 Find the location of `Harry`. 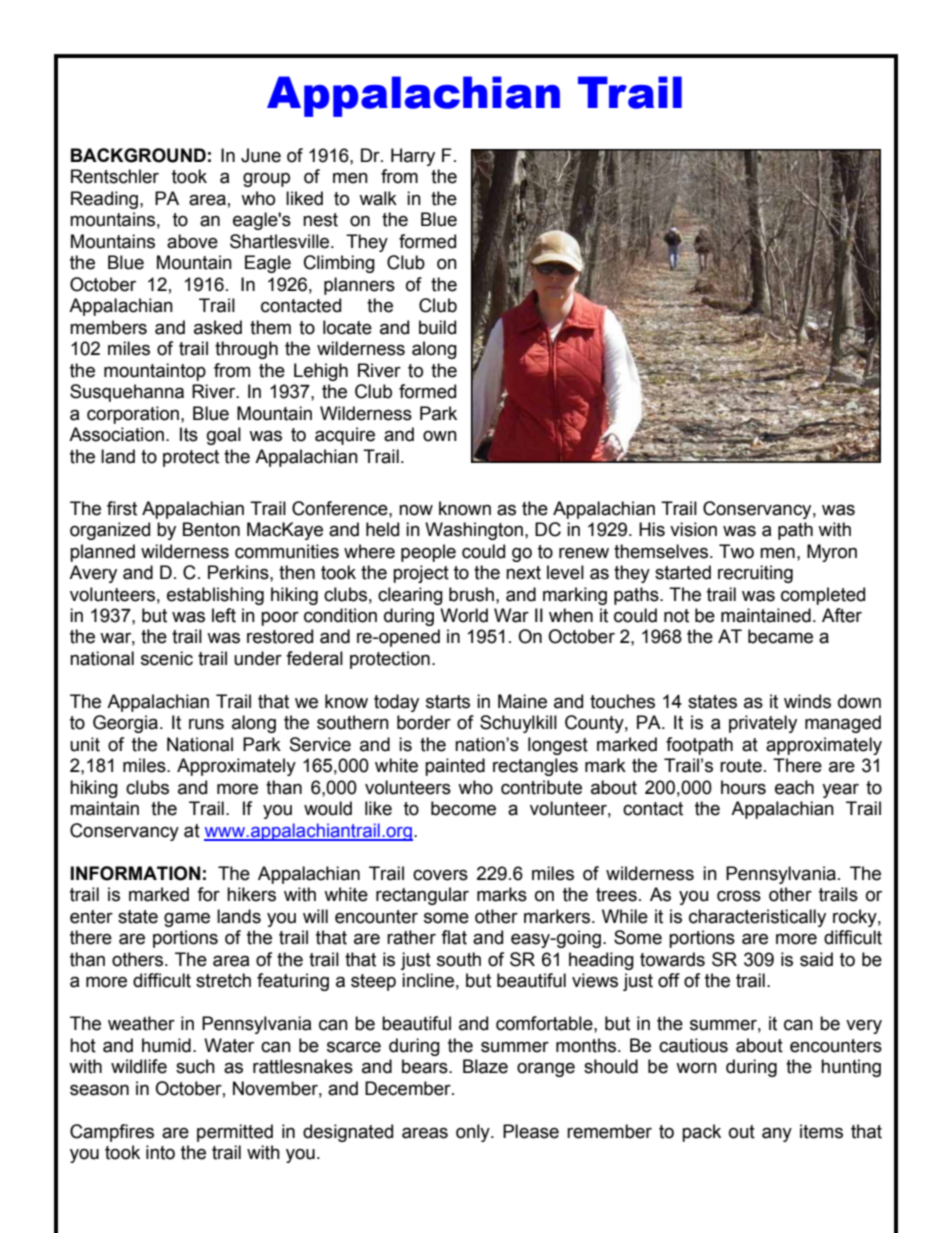

Harry is located at coordinates (413, 157).
